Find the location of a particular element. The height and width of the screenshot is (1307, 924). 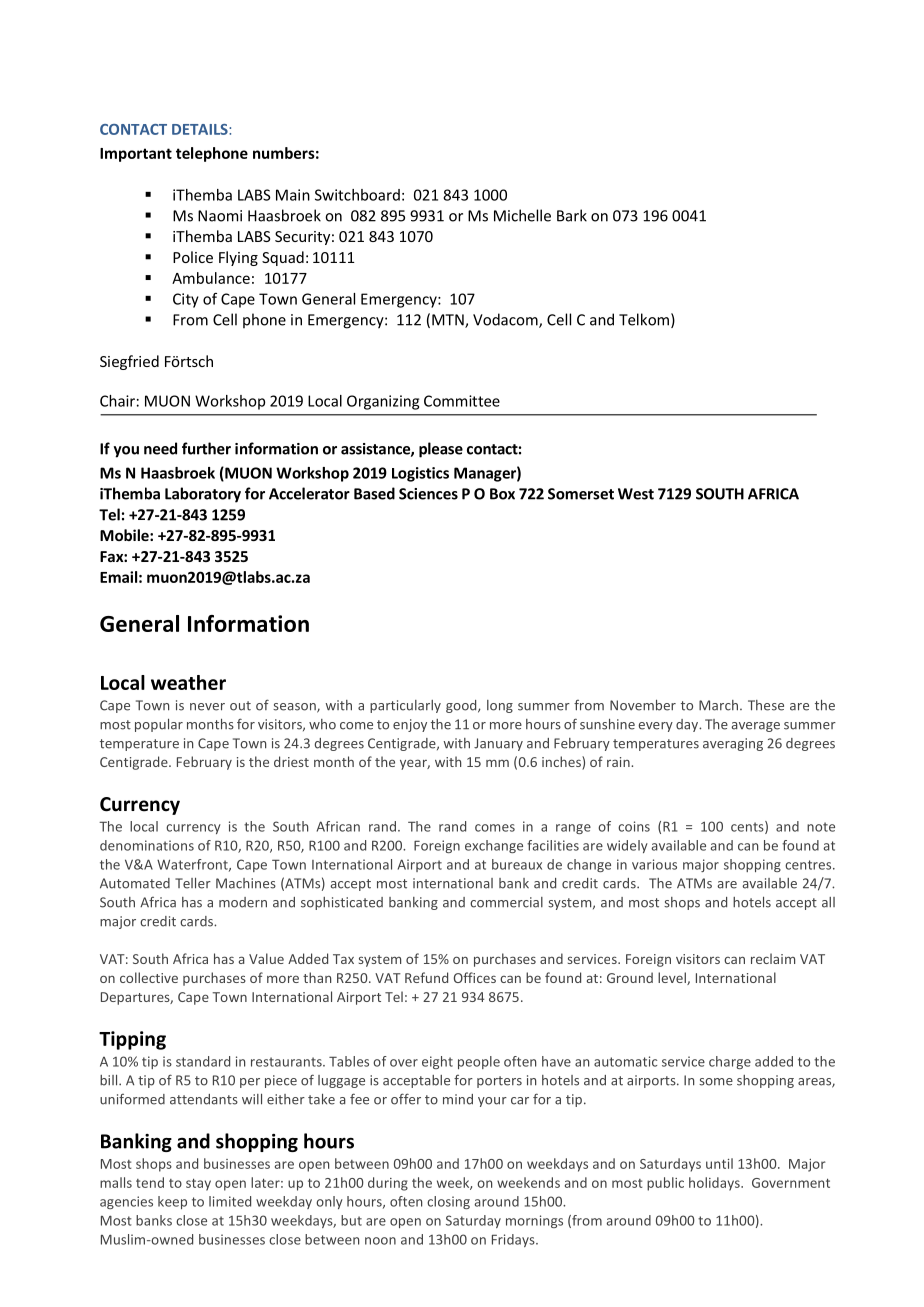

holidays is located at coordinates (715, 1184).
